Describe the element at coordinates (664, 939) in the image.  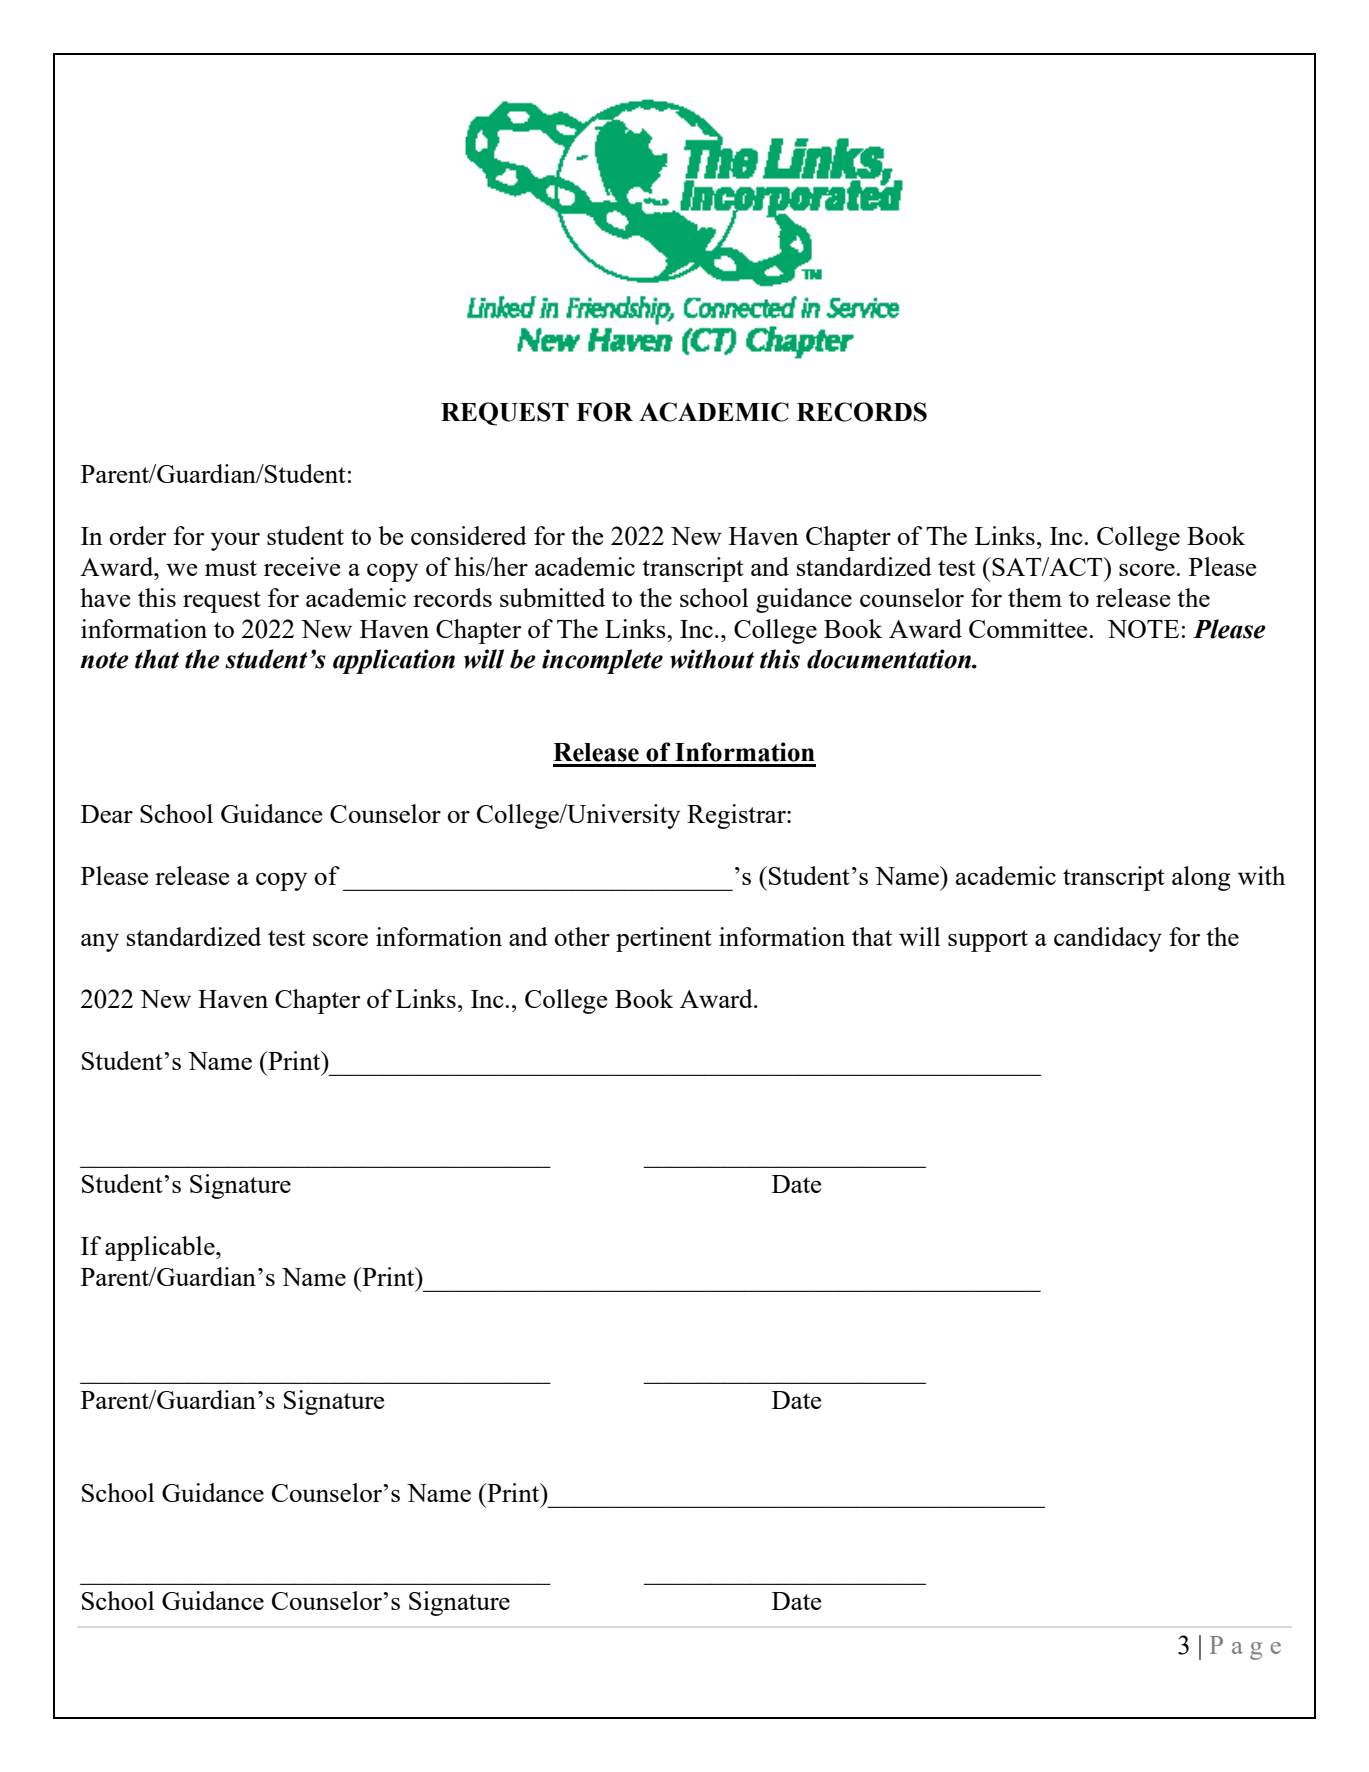
I see `pertinent` at that location.
